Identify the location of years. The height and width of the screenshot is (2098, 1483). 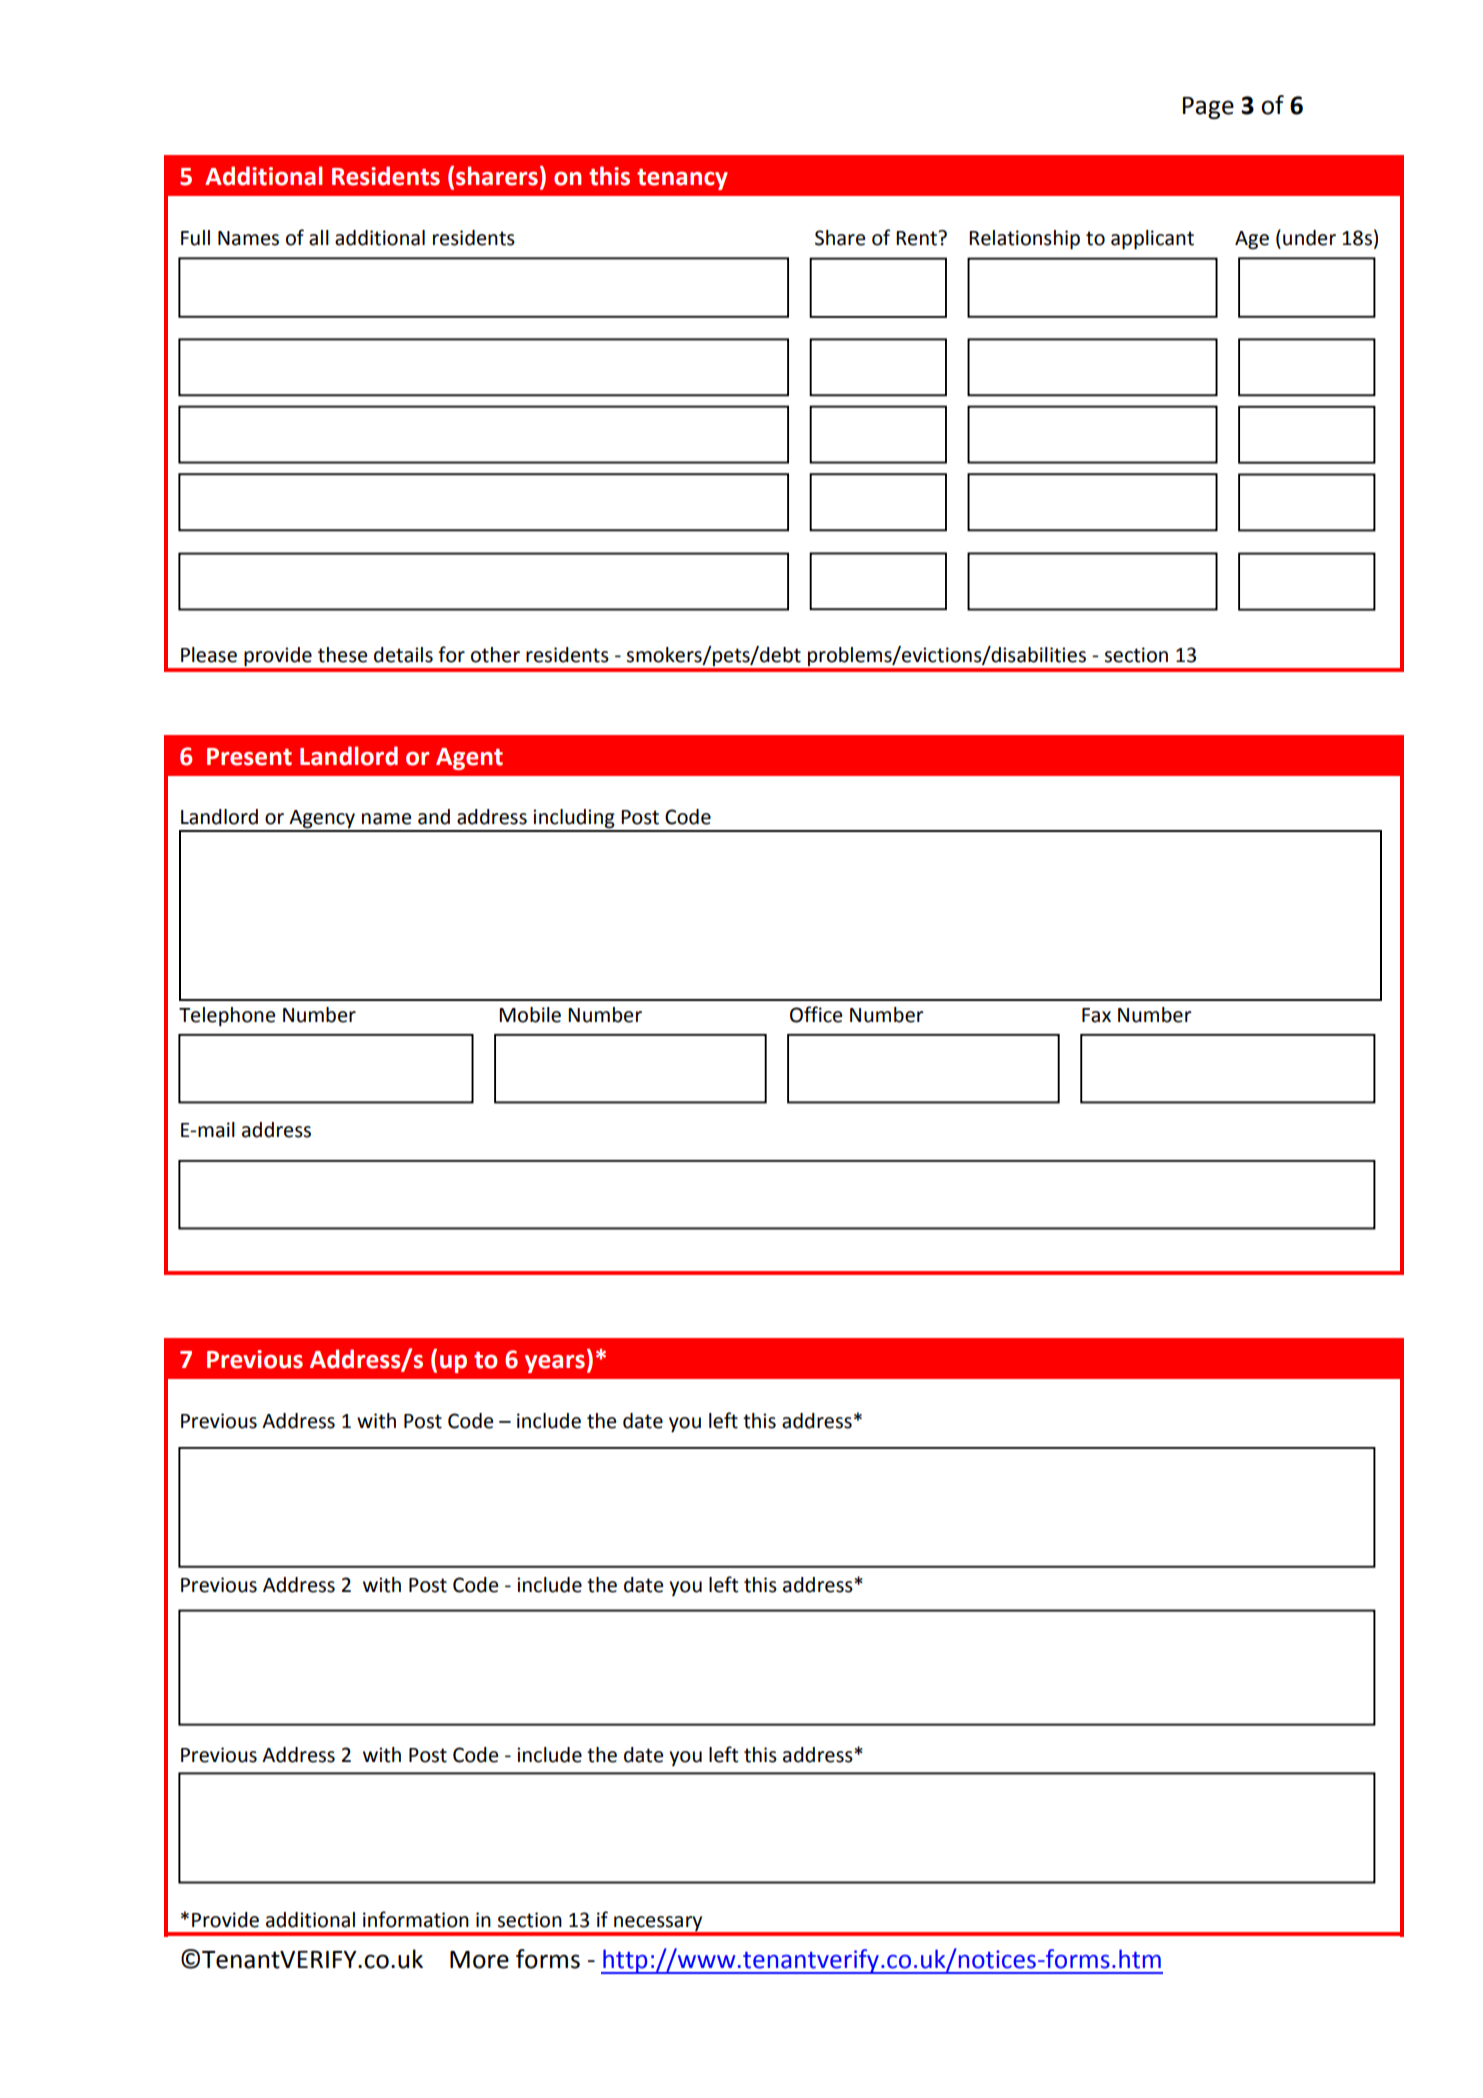
(555, 1364).
